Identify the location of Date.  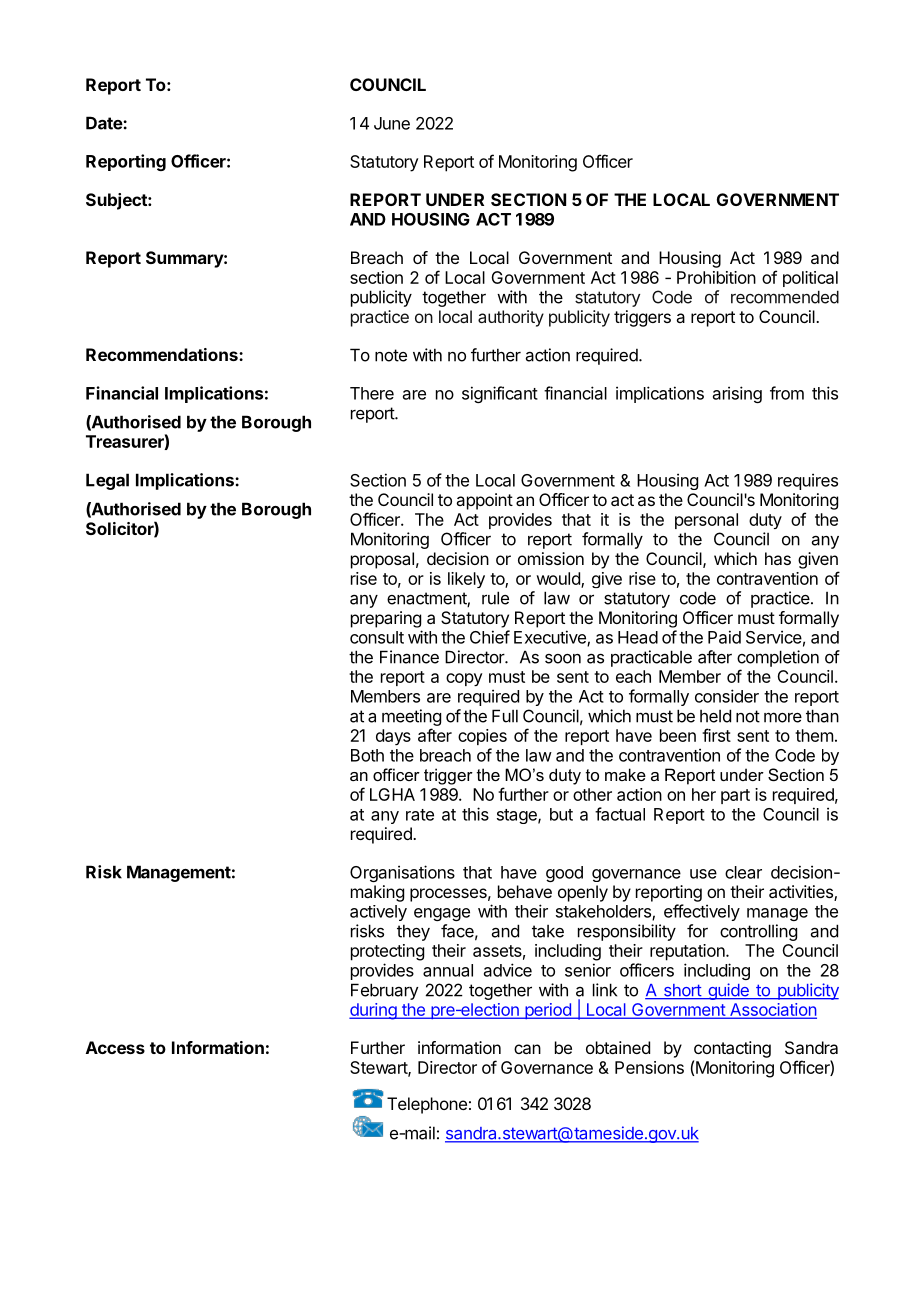
(105, 123).
